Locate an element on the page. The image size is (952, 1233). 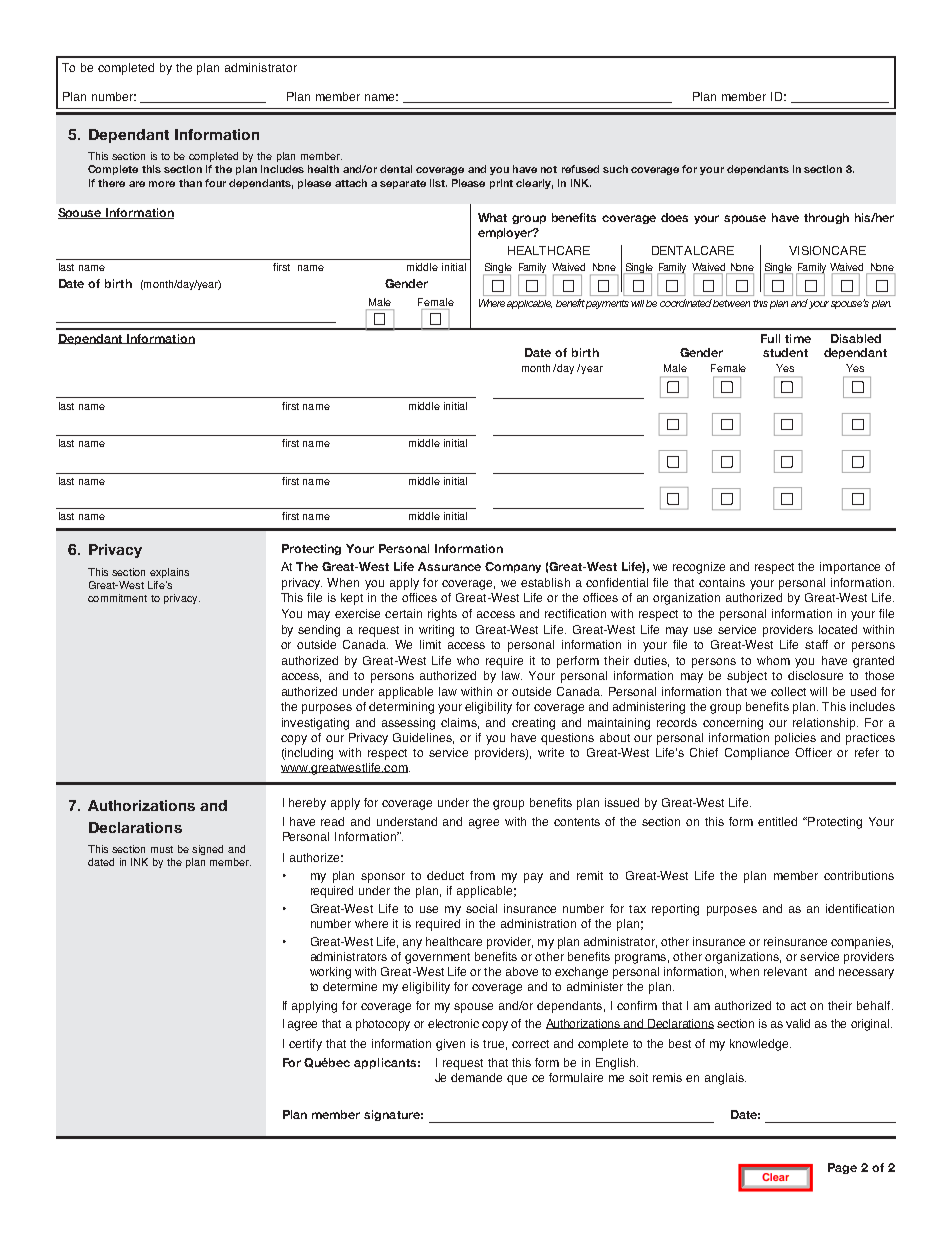
limit is located at coordinates (430, 644).
